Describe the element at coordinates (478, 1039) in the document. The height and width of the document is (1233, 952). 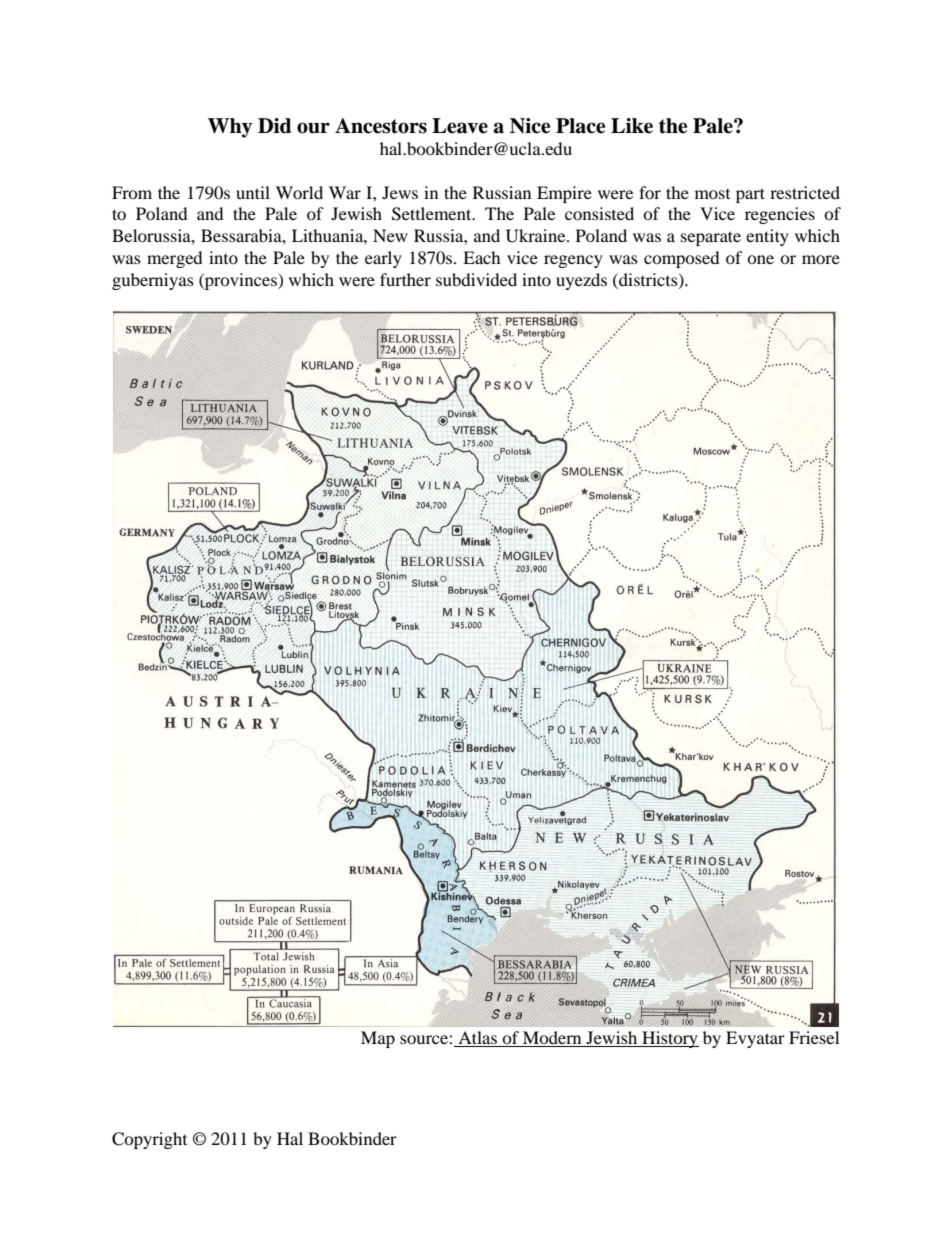
I see `Atlas` at that location.
